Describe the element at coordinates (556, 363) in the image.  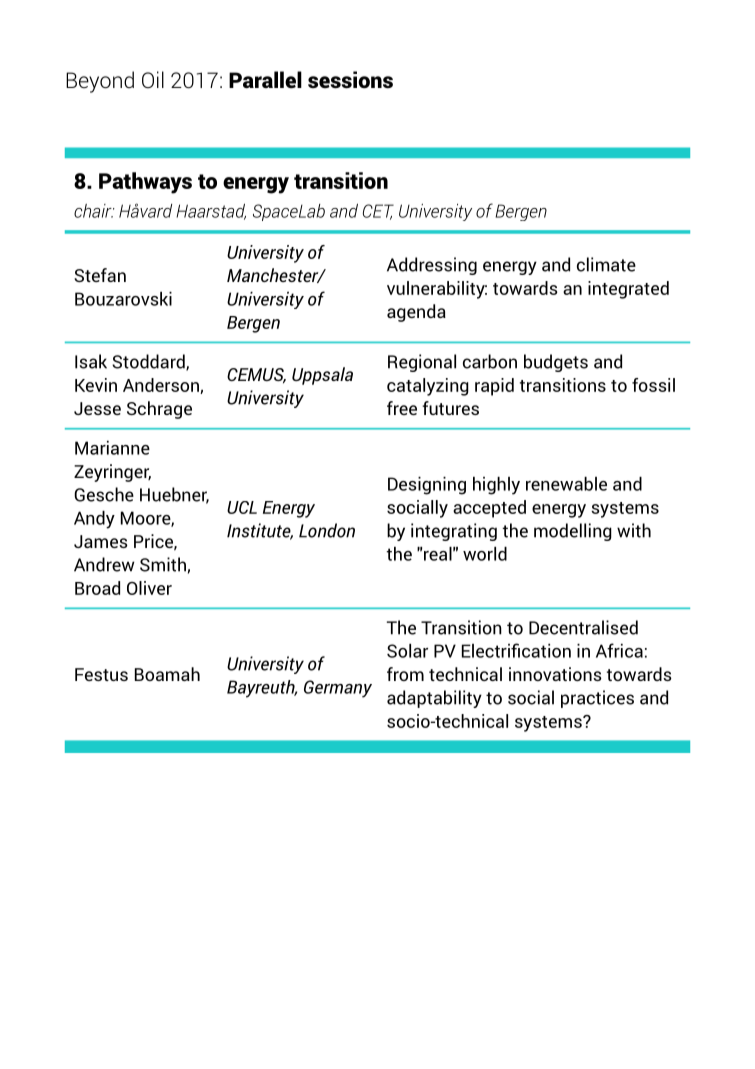
I see `budgets` at that location.
